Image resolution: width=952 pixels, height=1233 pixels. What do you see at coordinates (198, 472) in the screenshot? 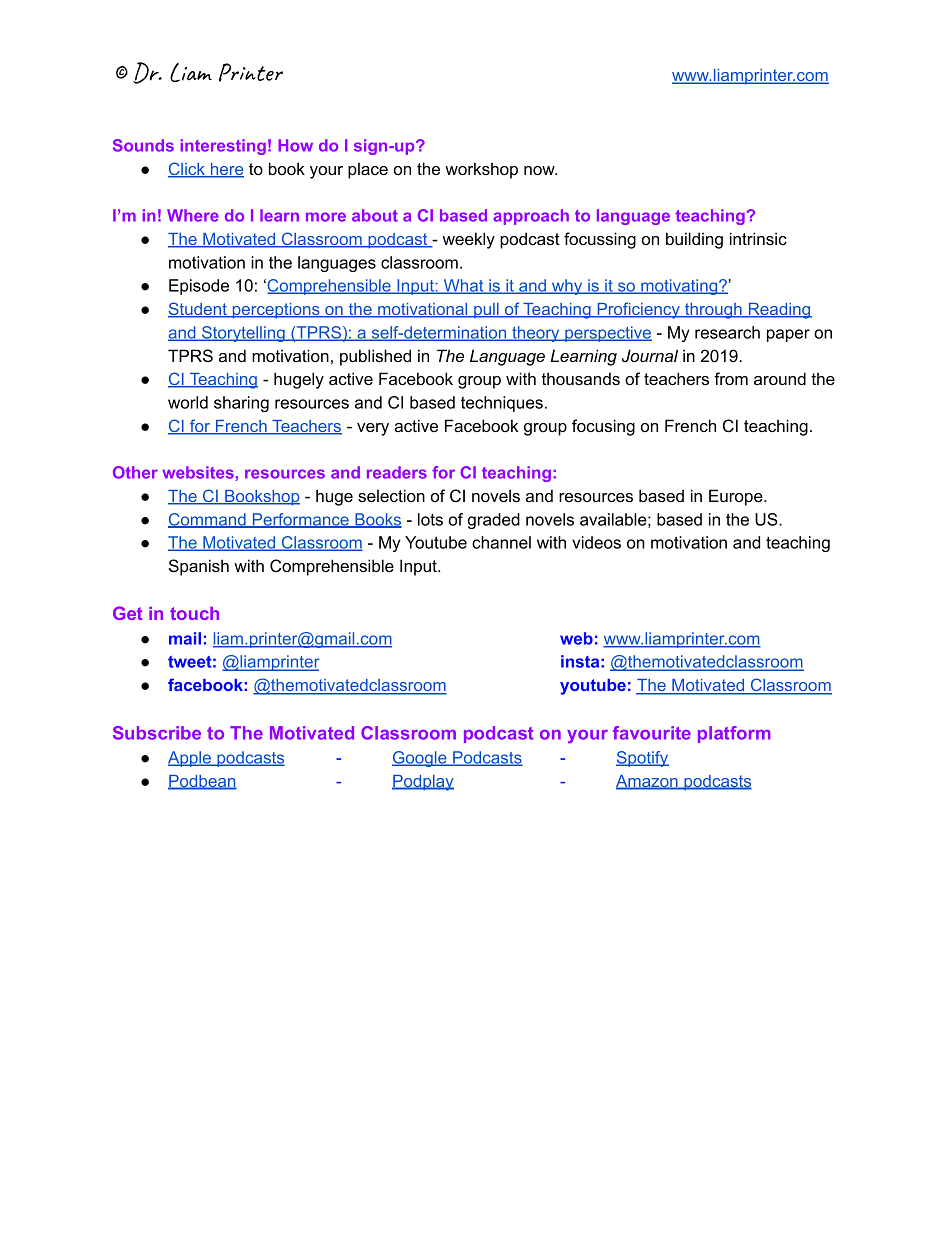
I see `websites` at bounding box center [198, 472].
